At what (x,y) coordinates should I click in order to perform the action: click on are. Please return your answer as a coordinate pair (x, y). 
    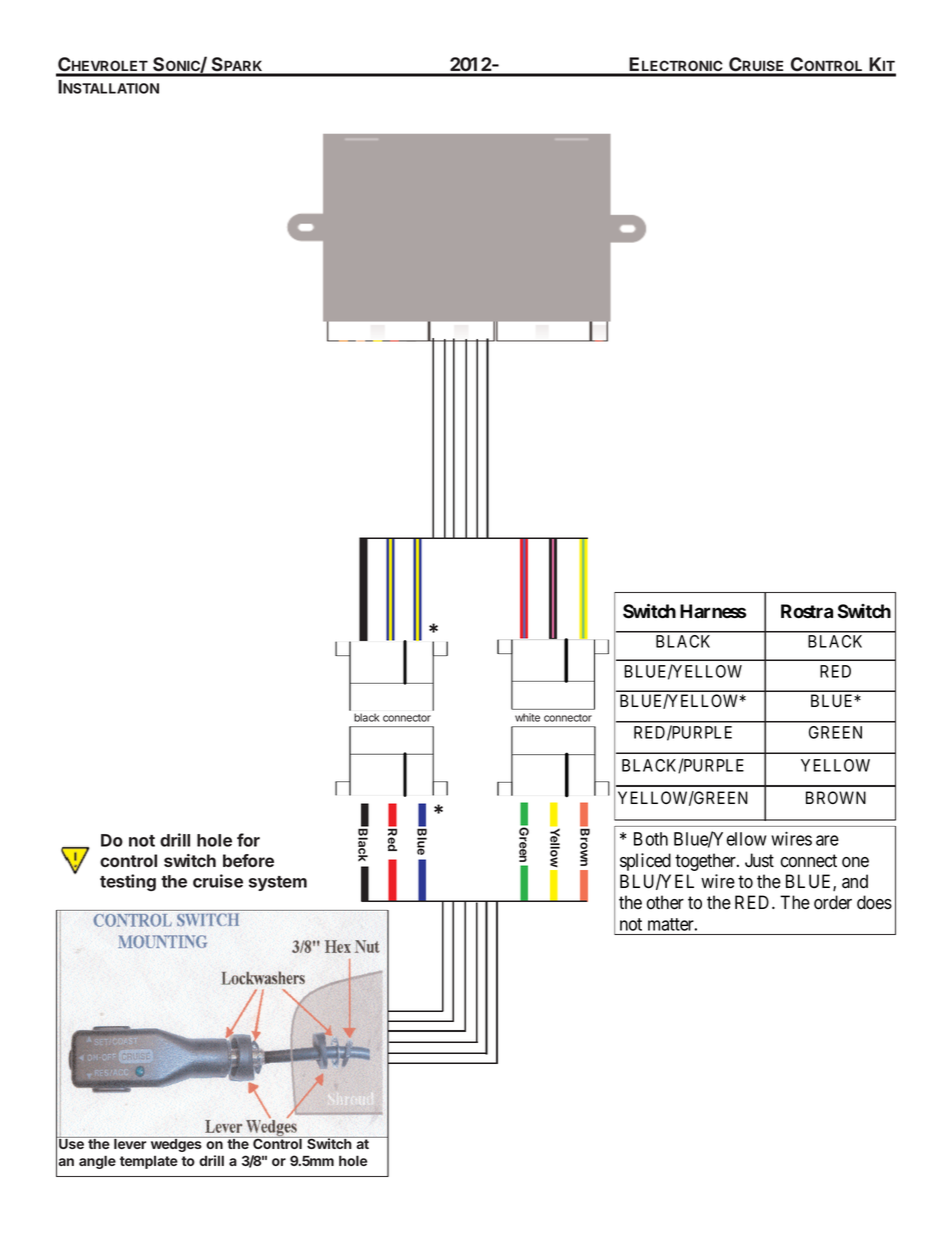
    Looking at the image, I should click on (827, 840).
